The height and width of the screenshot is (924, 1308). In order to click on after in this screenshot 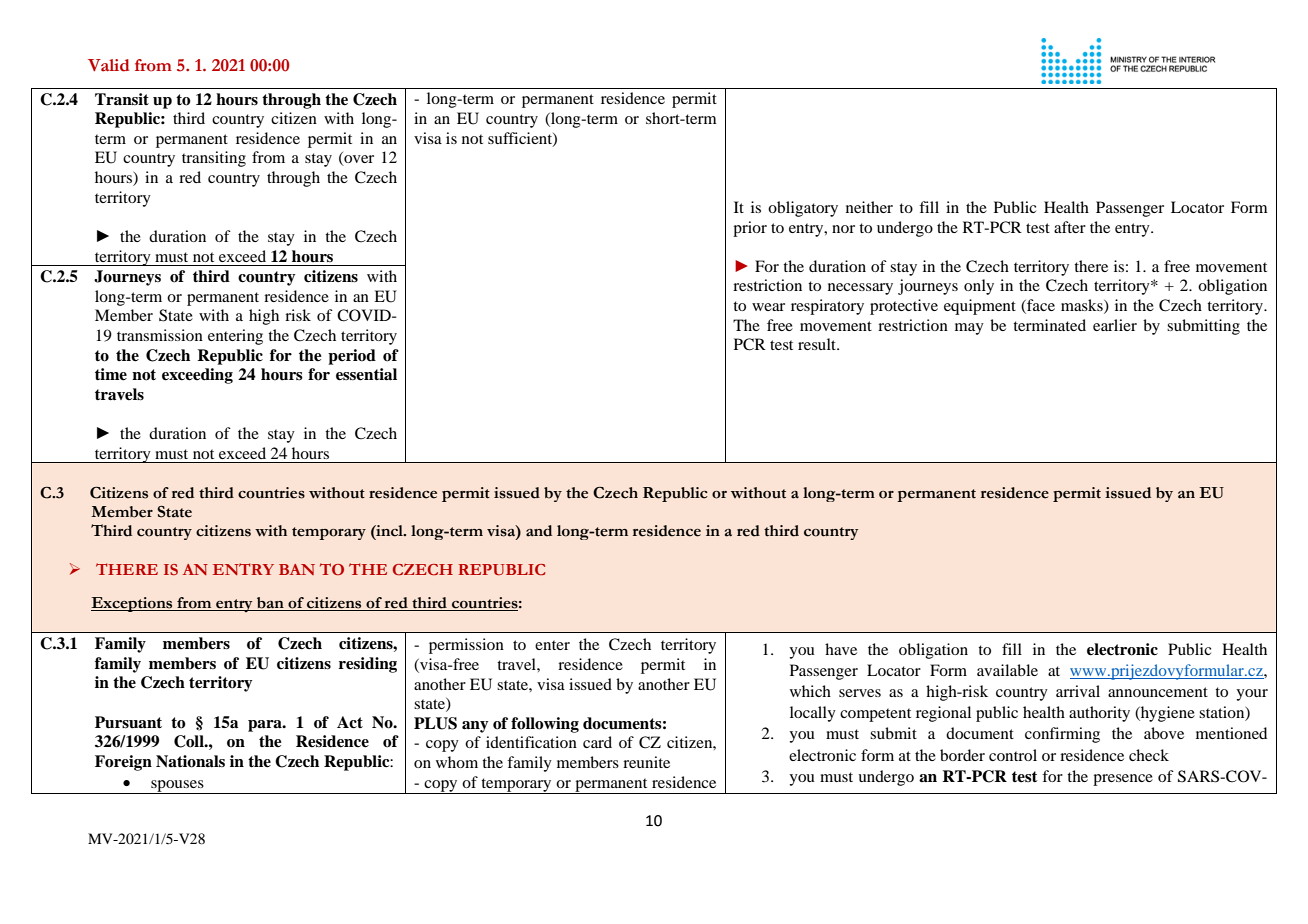, I will do `click(1070, 227)`.
